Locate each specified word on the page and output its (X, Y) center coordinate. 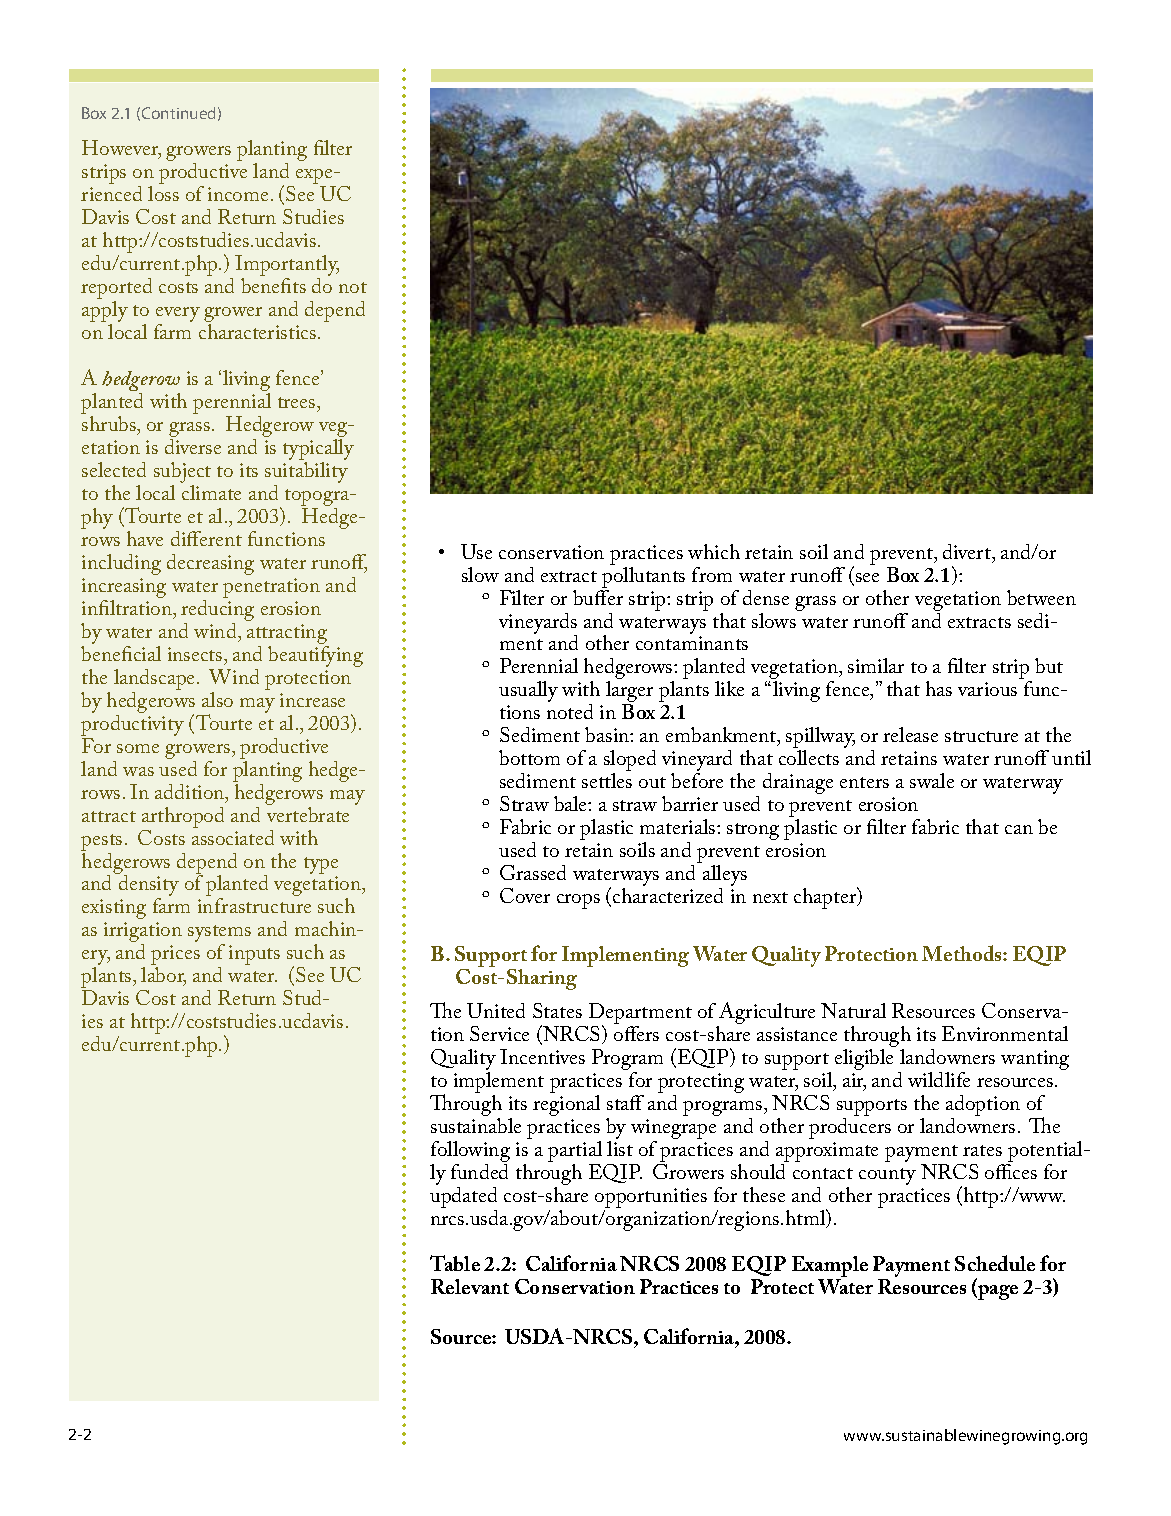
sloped (630, 762)
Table (455, 1263)
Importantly (287, 267)
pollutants (643, 576)
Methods (963, 953)
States (557, 1010)
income (238, 194)
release (910, 734)
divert (968, 553)
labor (163, 976)
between (1041, 597)
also (217, 699)
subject (182, 474)
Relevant (470, 1286)
